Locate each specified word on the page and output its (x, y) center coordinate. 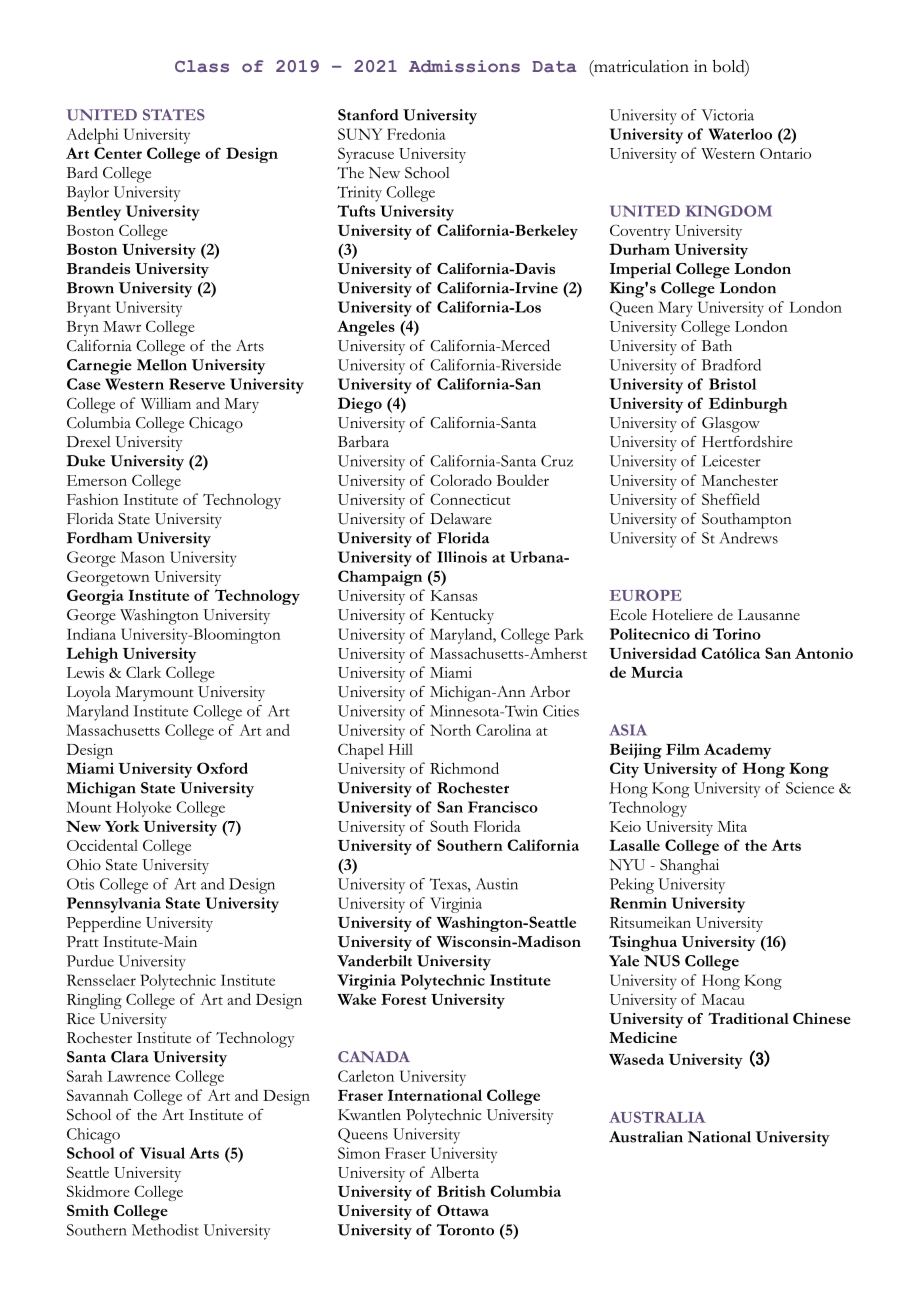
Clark (143, 672)
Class (202, 66)
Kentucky (462, 616)
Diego (360, 405)
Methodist (165, 1230)
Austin (497, 884)
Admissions (464, 66)
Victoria (727, 115)
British (461, 1191)
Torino (737, 634)
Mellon (162, 365)
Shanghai (689, 867)
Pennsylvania (114, 905)
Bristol (733, 384)
